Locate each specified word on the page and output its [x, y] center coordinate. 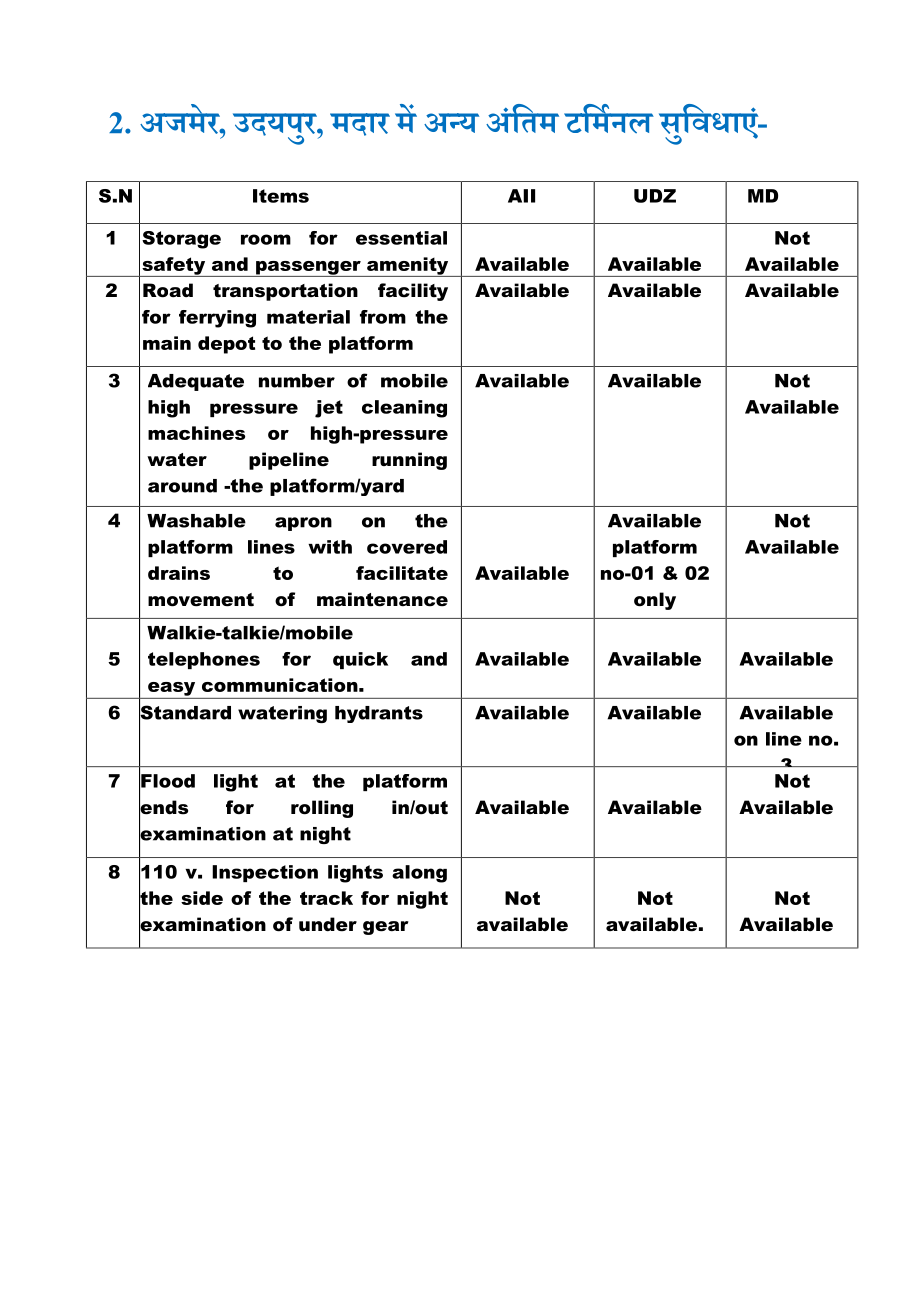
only [655, 601]
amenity [408, 267]
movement [201, 600]
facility [413, 292]
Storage [181, 240]
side [202, 898]
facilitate [402, 573]
